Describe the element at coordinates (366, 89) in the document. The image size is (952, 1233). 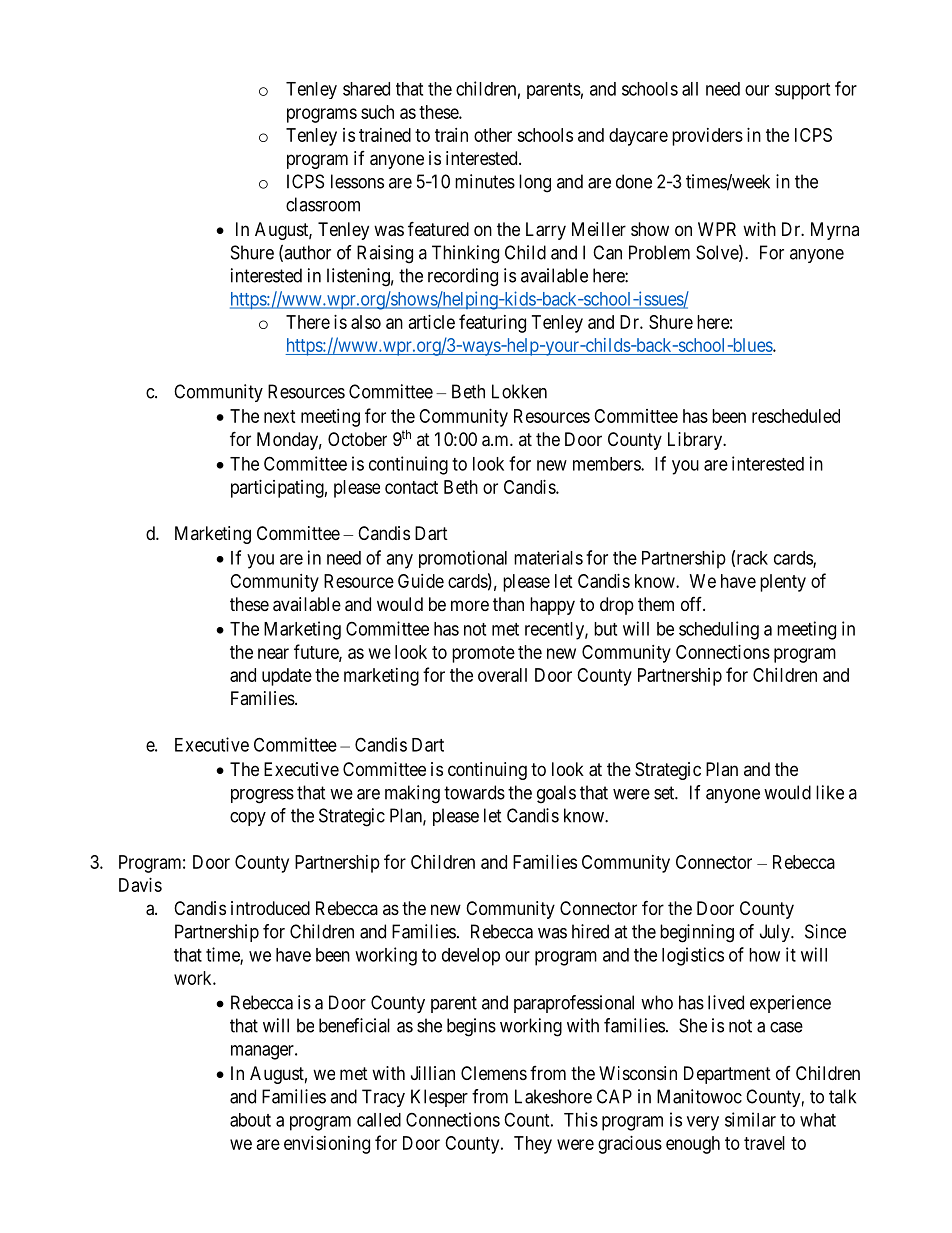
I see `shared` at that location.
